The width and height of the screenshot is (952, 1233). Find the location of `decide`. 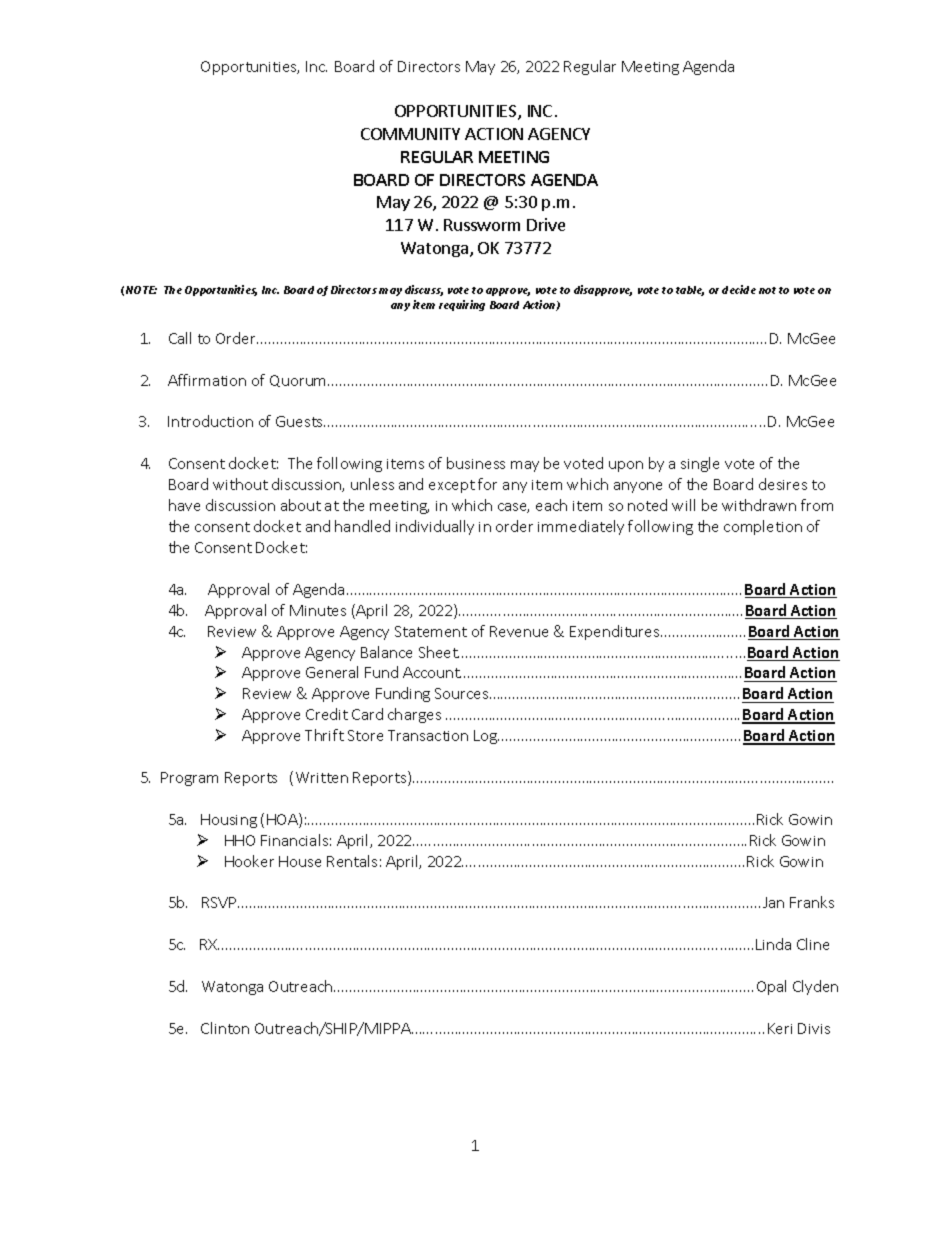

decide is located at coordinates (739, 289).
